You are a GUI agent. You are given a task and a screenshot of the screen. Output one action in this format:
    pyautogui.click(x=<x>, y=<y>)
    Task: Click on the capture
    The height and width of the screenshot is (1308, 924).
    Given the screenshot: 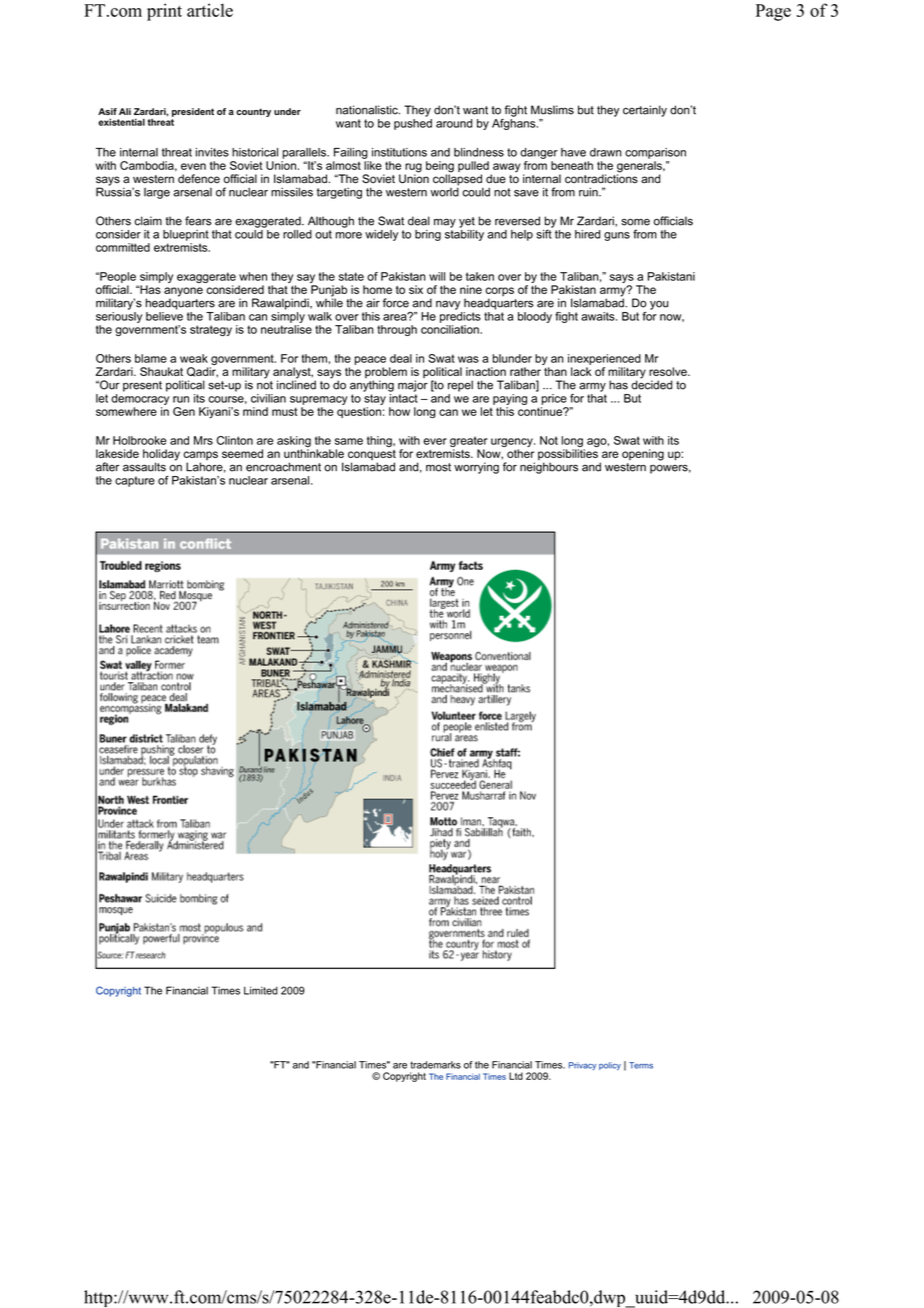 What is the action you would take?
    pyautogui.click(x=135, y=481)
